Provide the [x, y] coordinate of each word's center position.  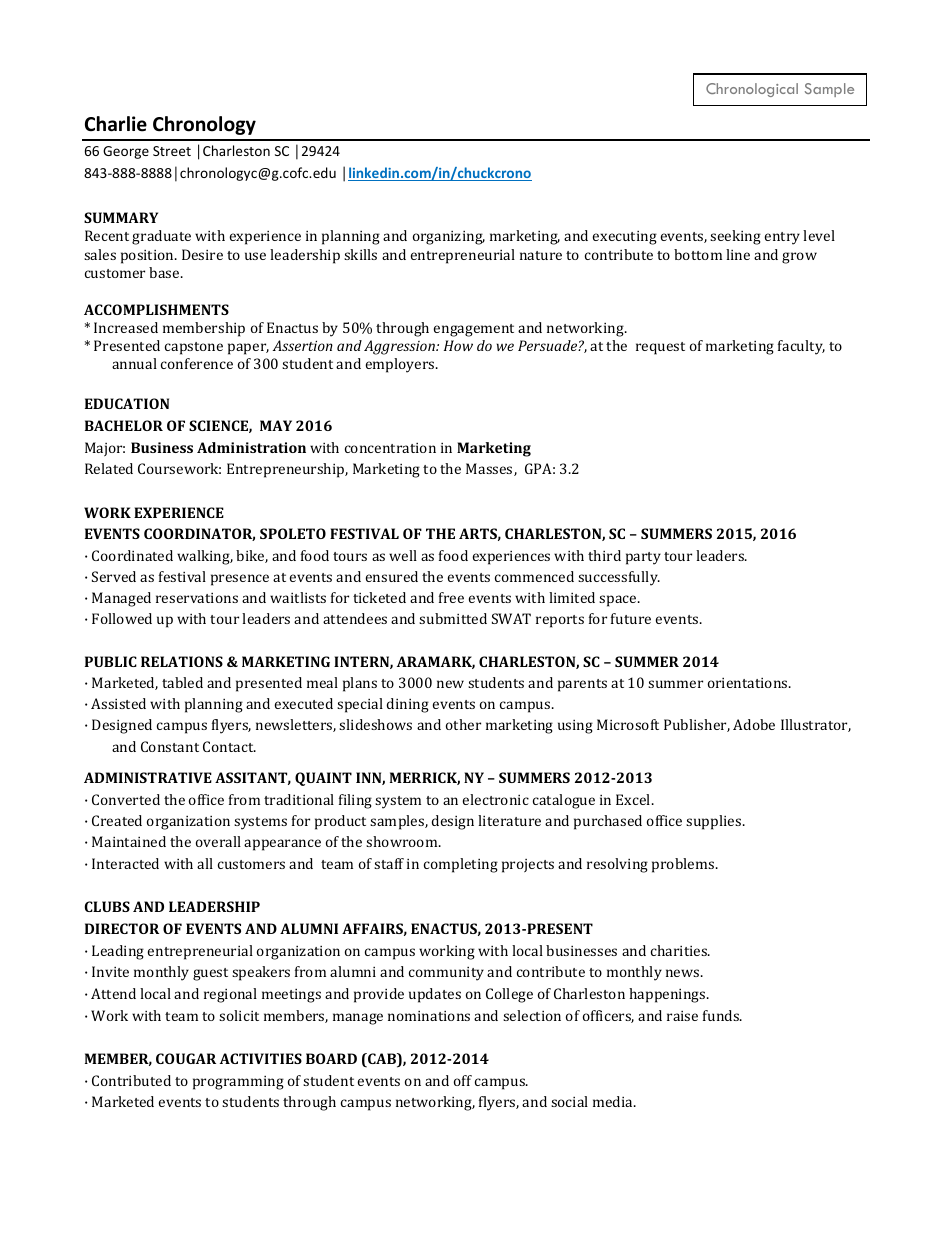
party [643, 558]
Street [172, 151]
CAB [382, 1060]
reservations [197, 598]
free [451, 597]
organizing [449, 238]
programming [238, 1083]
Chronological [752, 90]
